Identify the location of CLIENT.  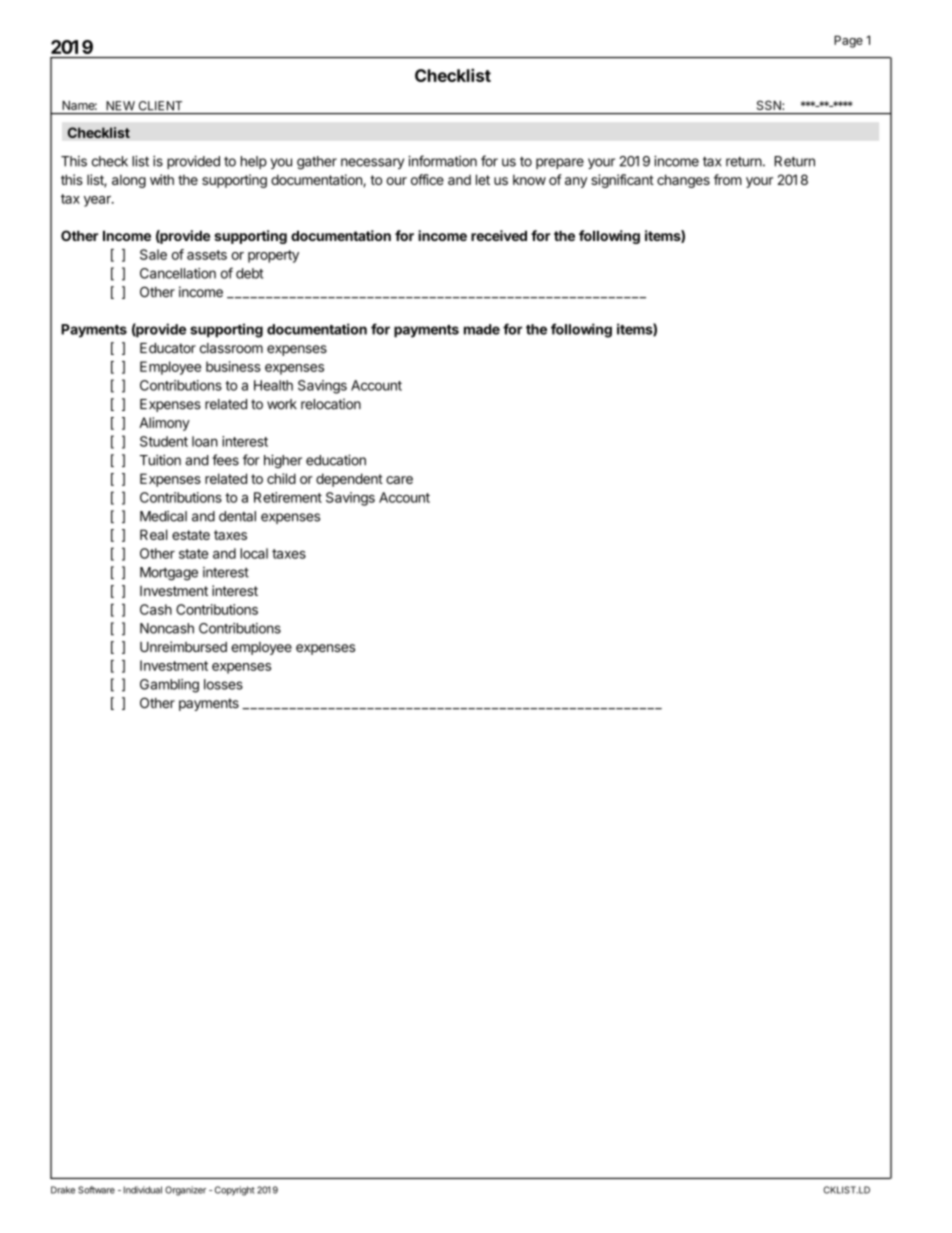
(160, 106).
